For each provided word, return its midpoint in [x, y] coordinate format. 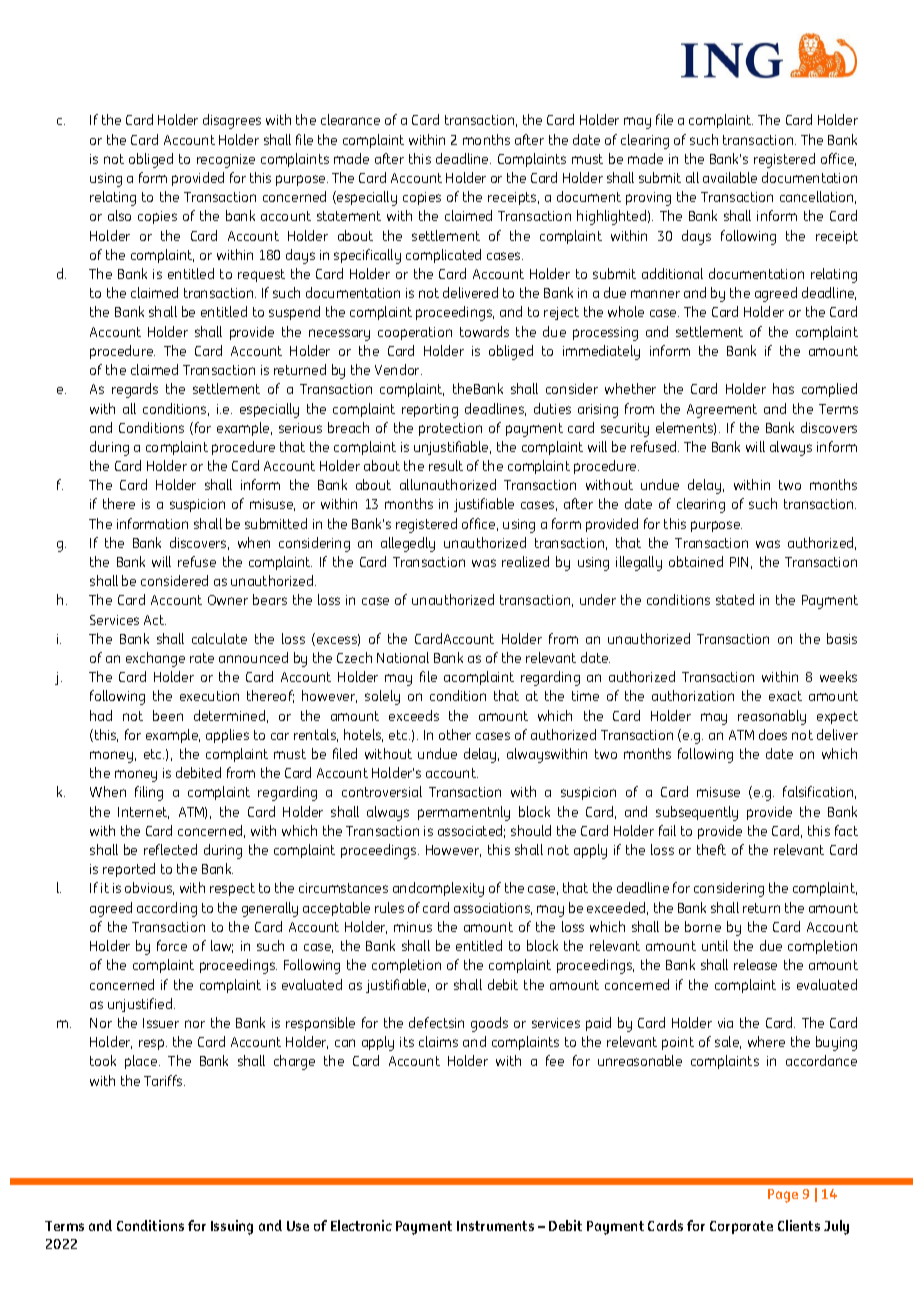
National [403, 657]
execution [209, 696]
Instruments [495, 1226]
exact [785, 696]
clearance [350, 119]
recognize [226, 161]
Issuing [232, 1227]
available [730, 177]
